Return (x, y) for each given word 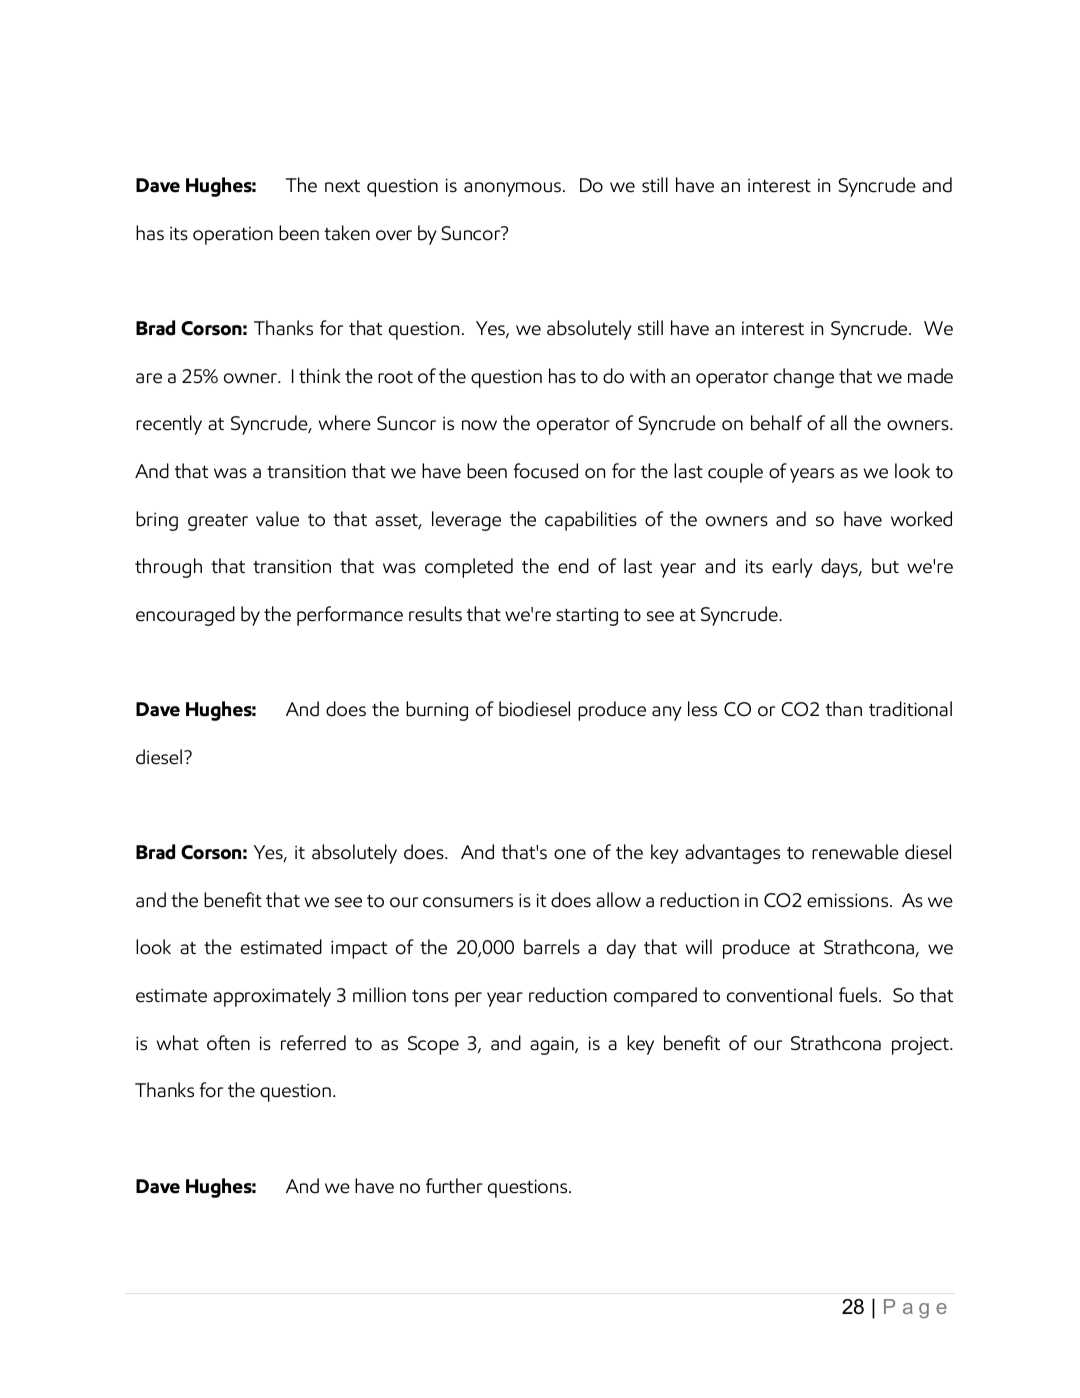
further (454, 1186)
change (804, 378)
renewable (855, 852)
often (228, 1043)
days (840, 568)
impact (359, 949)
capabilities (591, 521)
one (570, 854)
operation (233, 235)
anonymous (512, 189)
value (277, 519)
